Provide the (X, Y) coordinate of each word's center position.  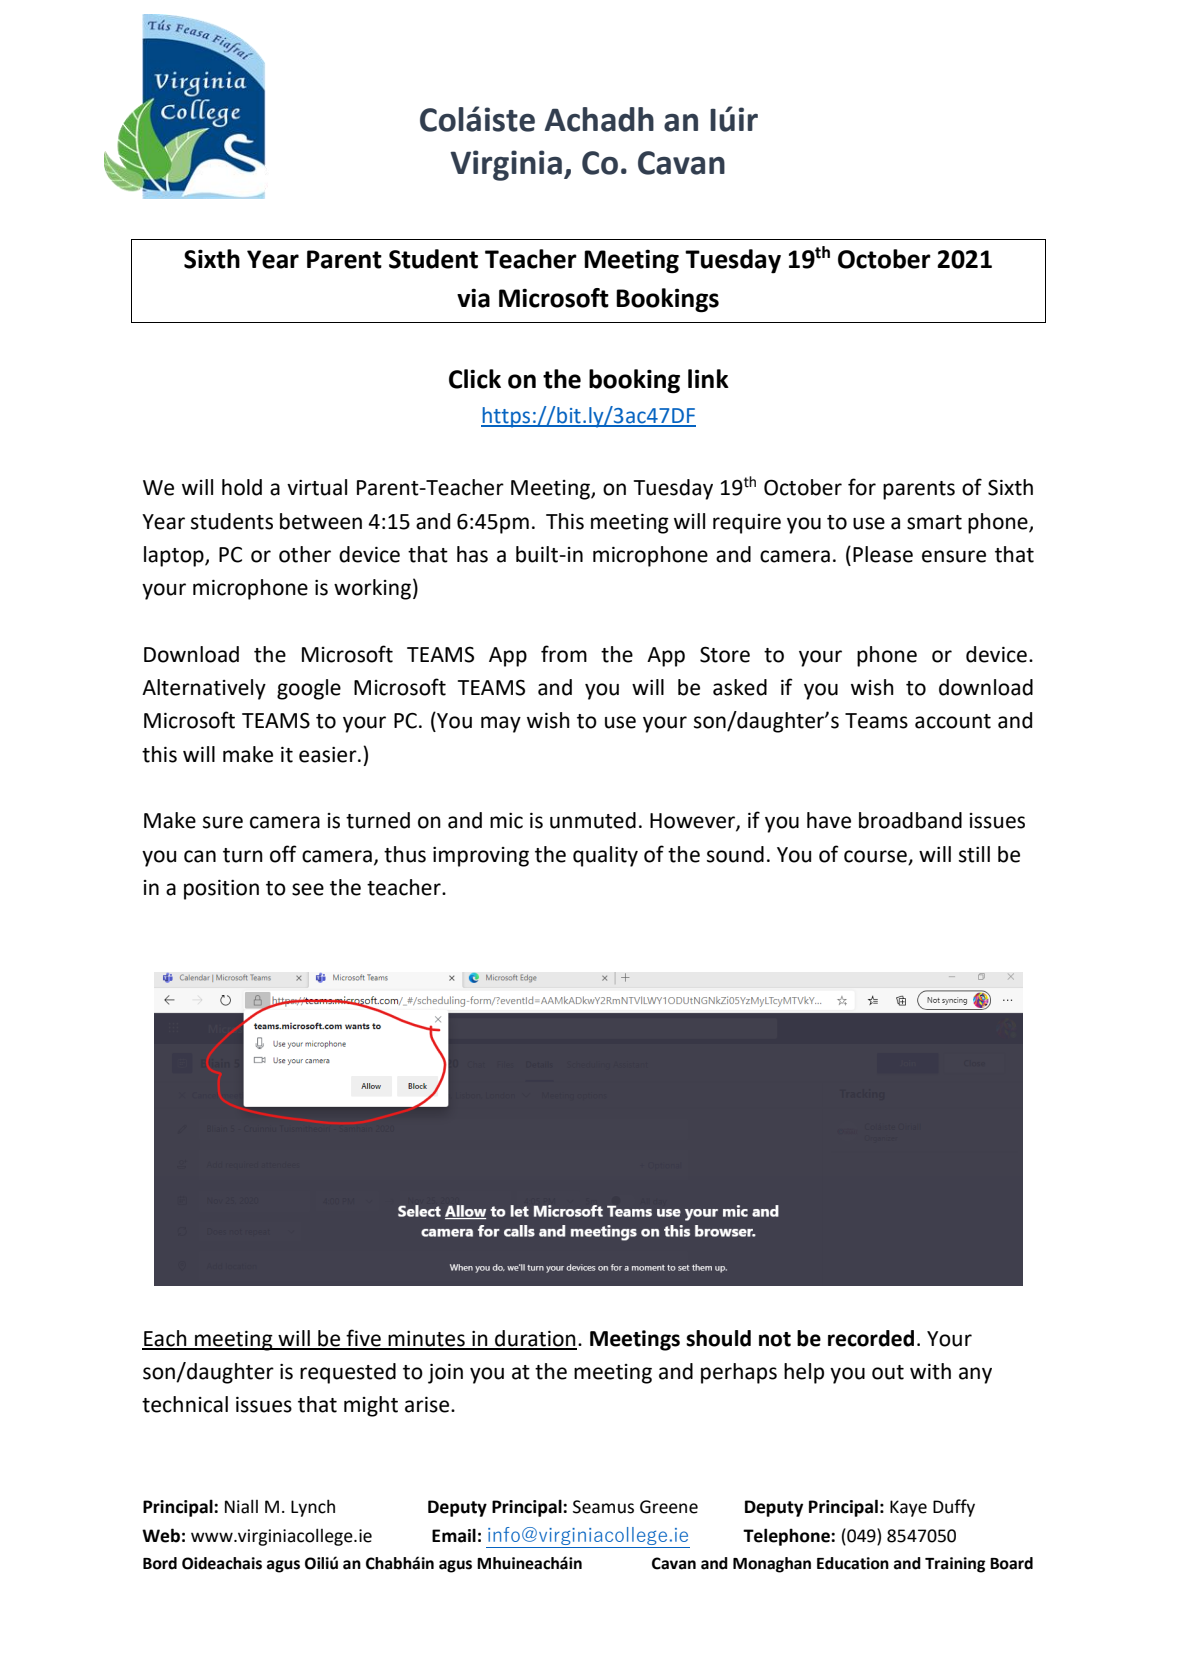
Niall (241, 1506)
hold (242, 487)
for (862, 487)
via (473, 298)
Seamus (603, 1507)
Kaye (908, 1508)
